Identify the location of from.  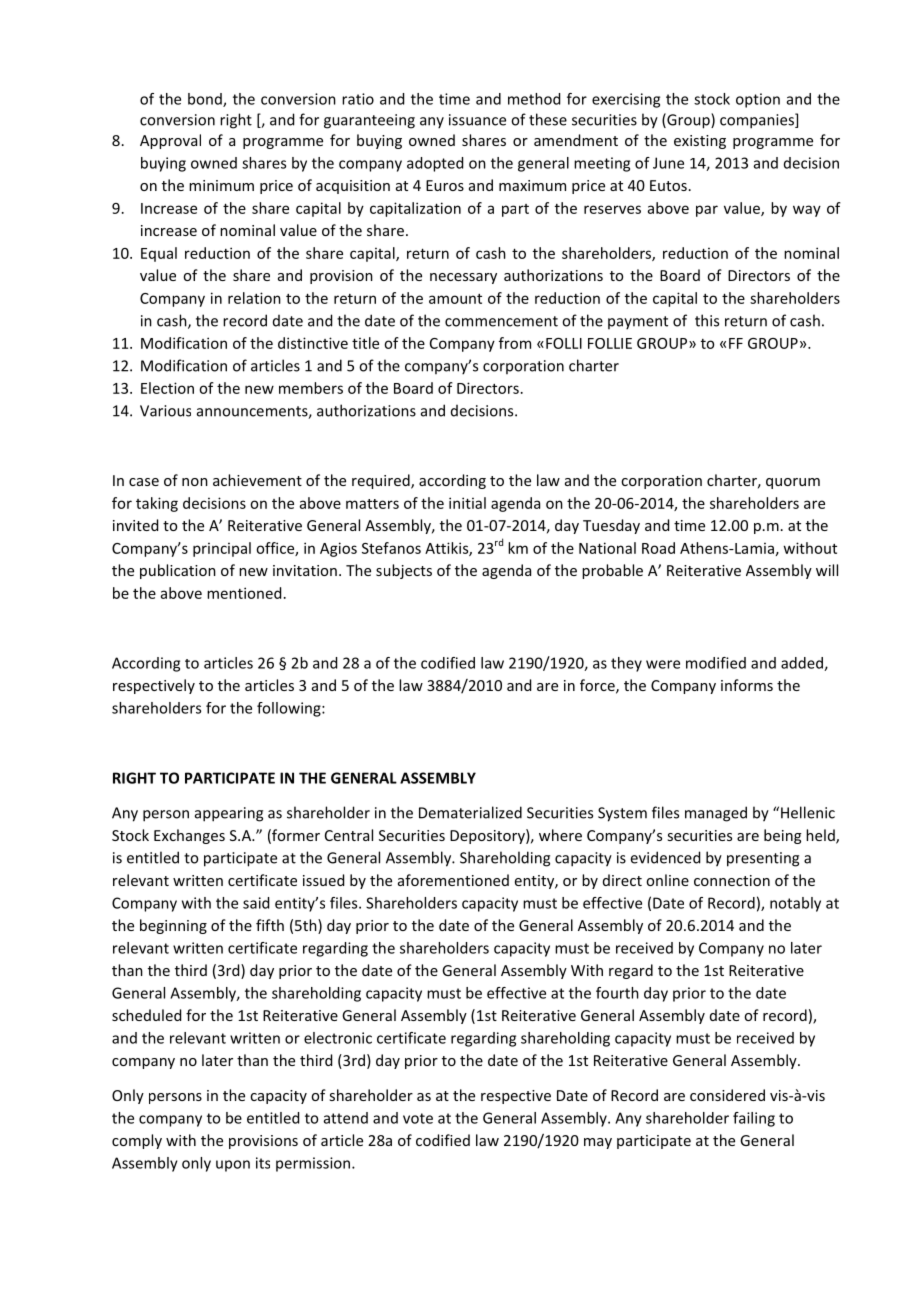
(515, 343).
